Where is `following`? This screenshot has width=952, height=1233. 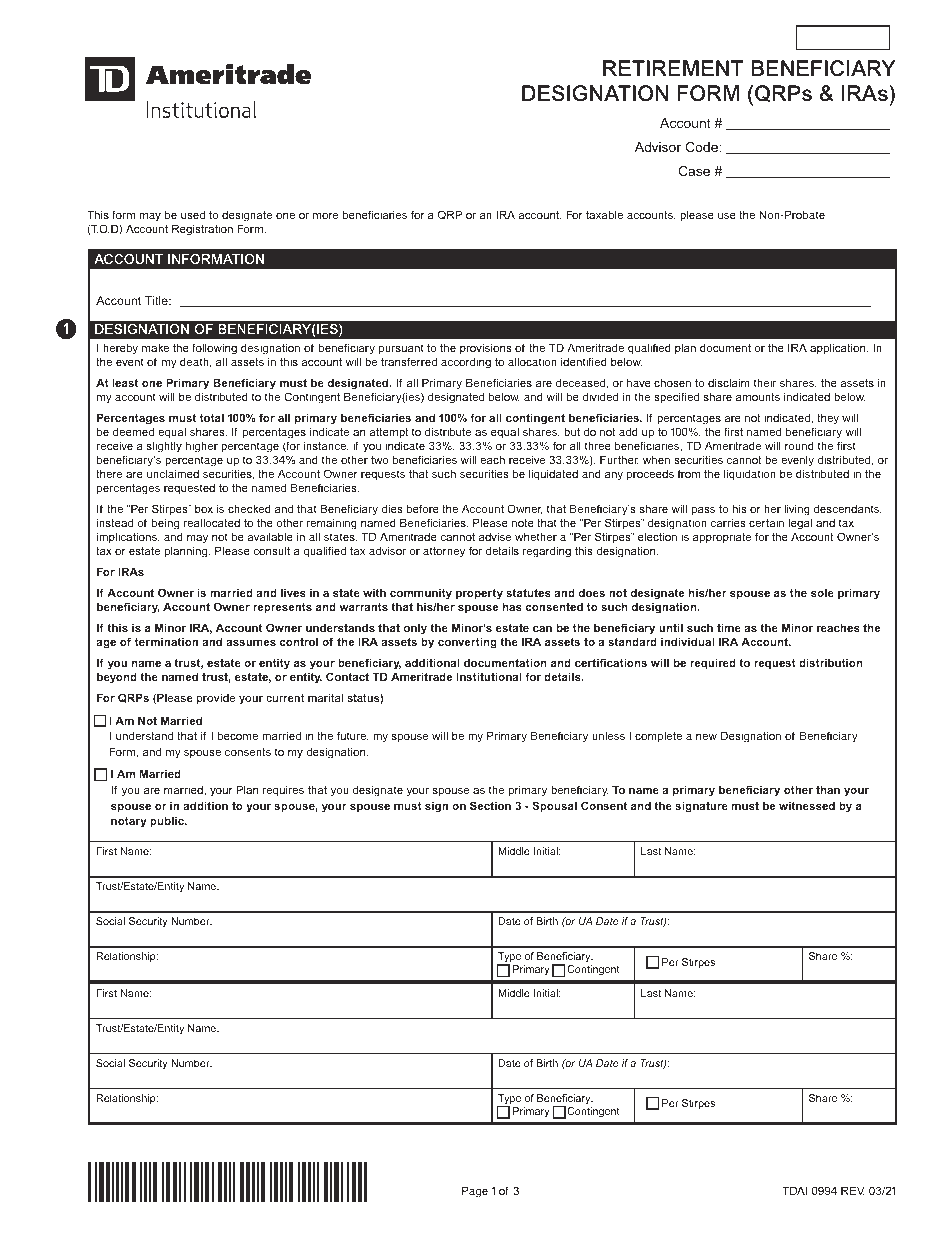 following is located at coordinates (214, 349).
